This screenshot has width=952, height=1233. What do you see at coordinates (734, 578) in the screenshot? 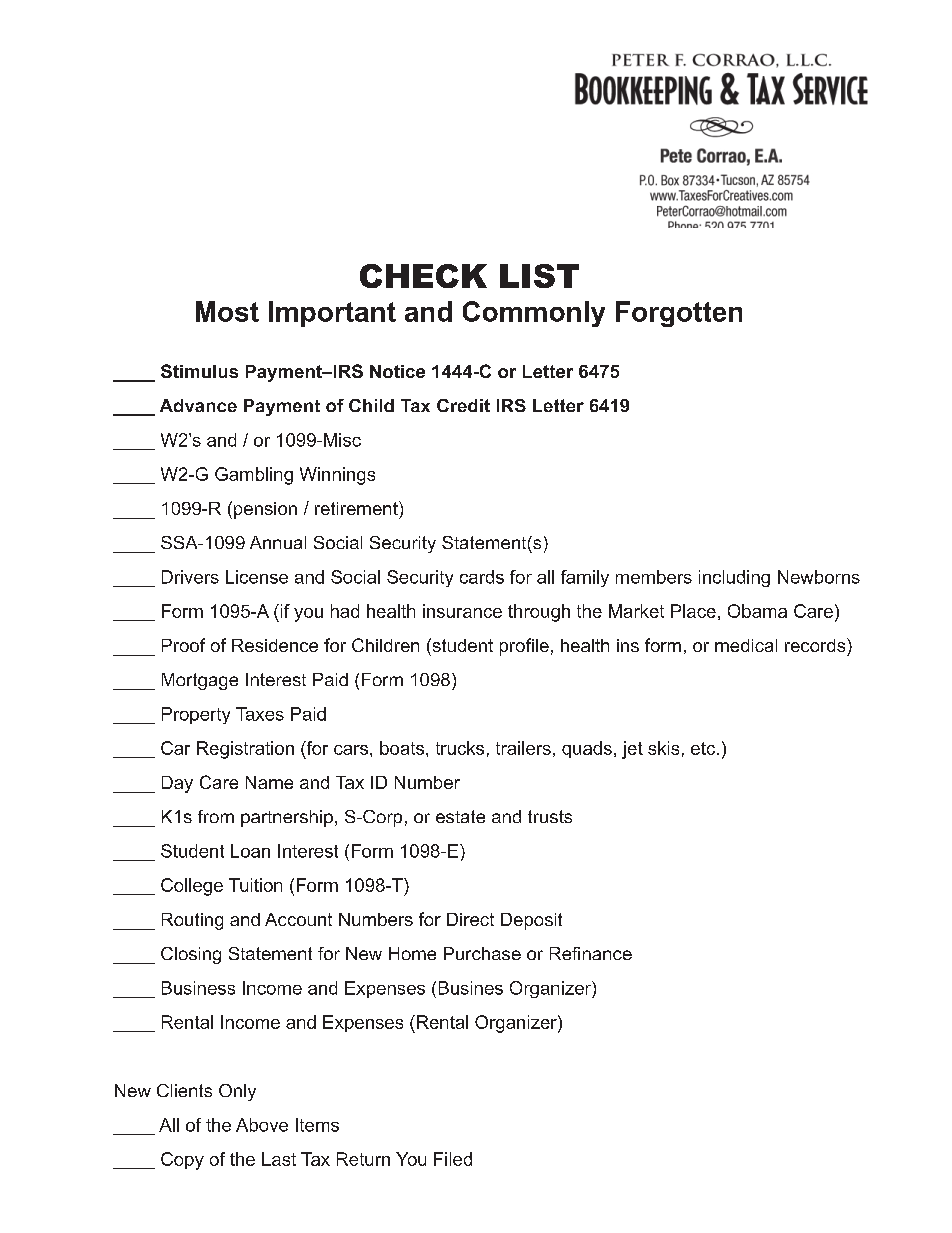
I see `including` at bounding box center [734, 578].
